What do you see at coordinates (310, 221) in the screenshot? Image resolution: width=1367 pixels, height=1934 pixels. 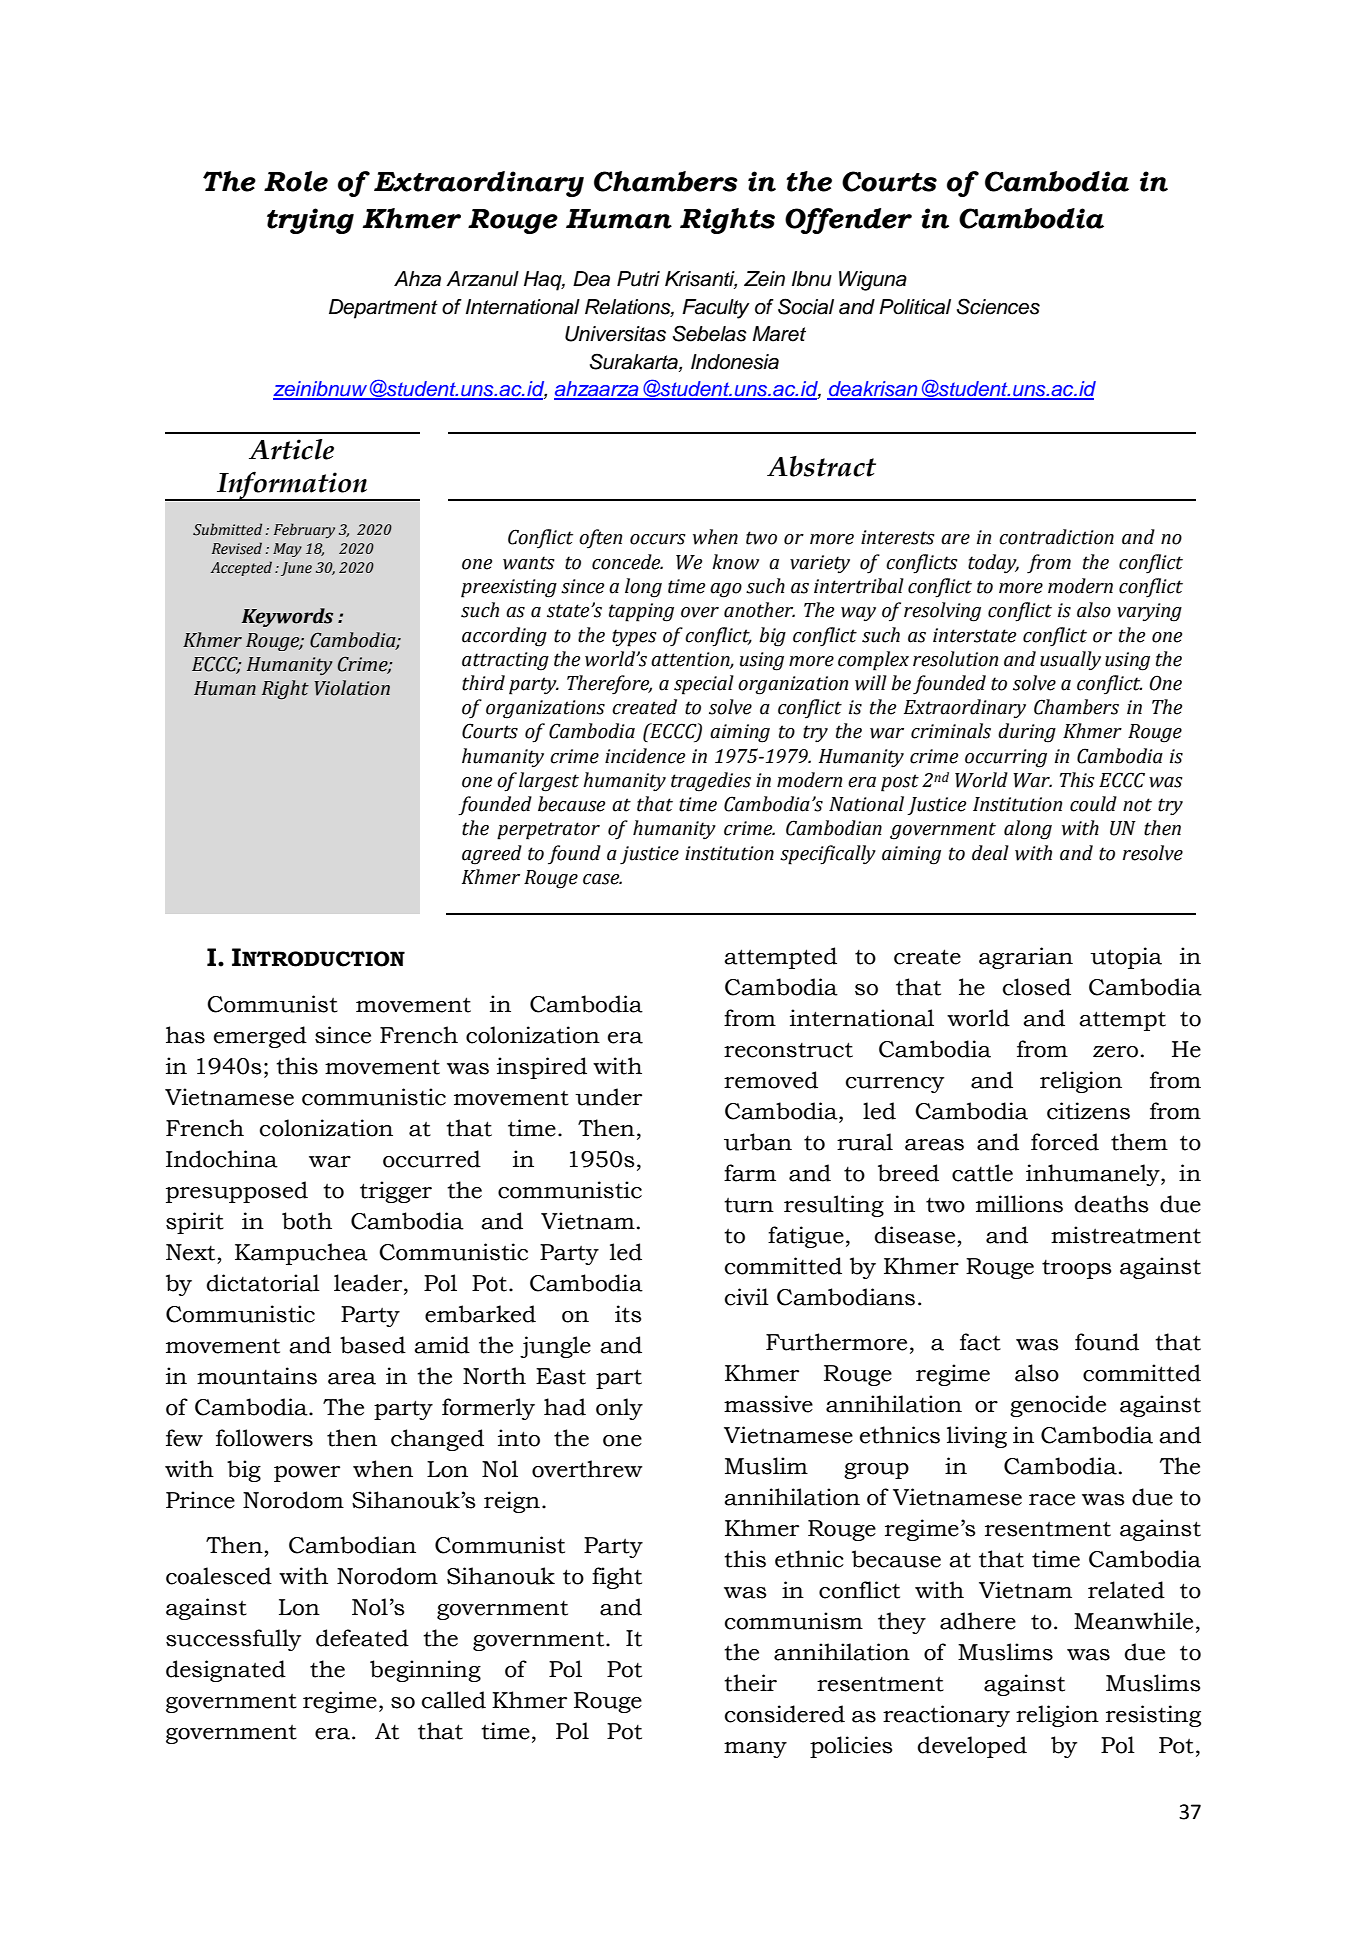 I see `trying` at bounding box center [310, 221].
